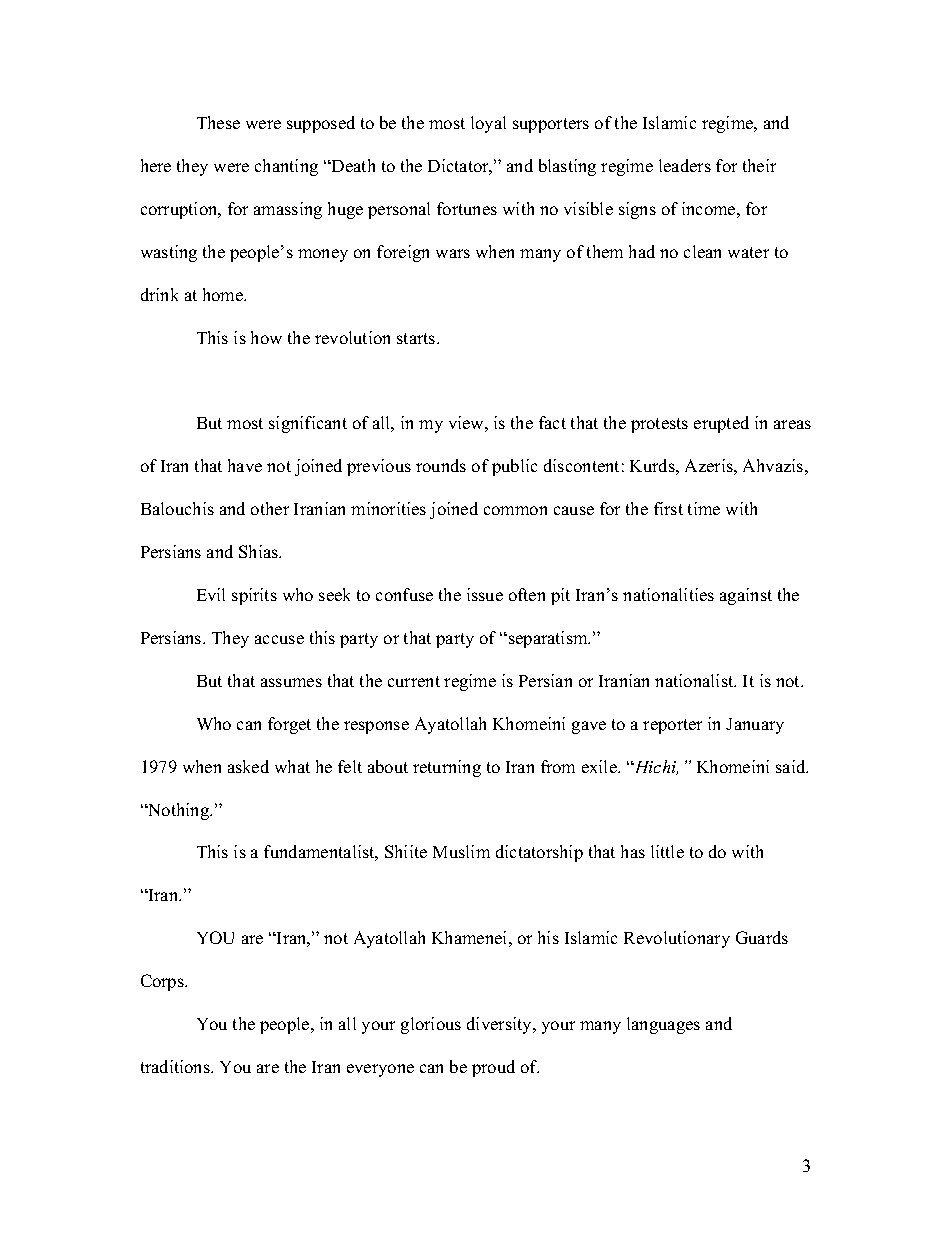  Describe the element at coordinates (176, 1066) in the screenshot. I see `traditions` at that location.
